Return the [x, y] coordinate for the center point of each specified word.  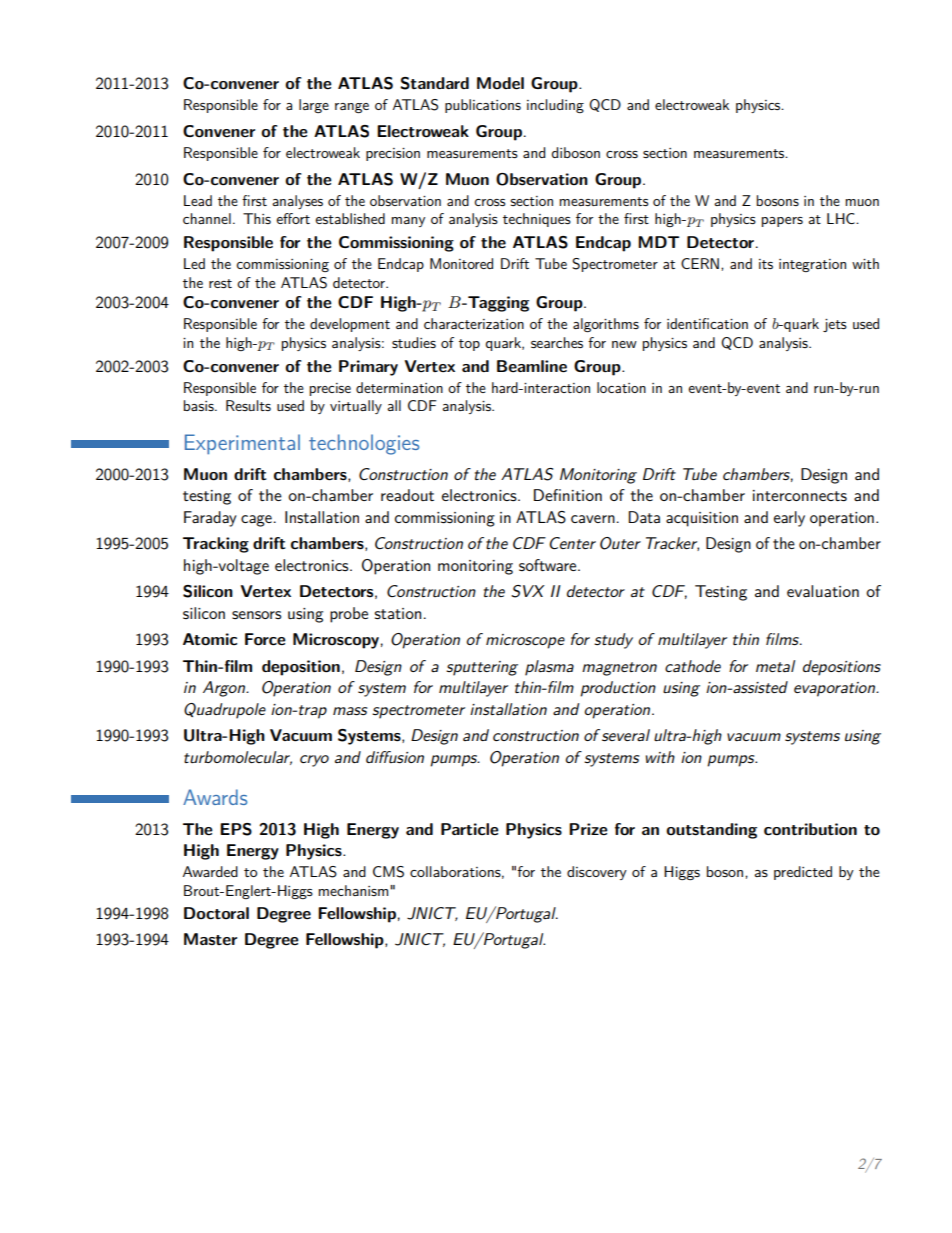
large [314, 106]
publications [483, 106]
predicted [803, 873]
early [789, 519]
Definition [568, 495]
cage [256, 521]
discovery [597, 873]
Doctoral [216, 913]
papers [782, 222]
